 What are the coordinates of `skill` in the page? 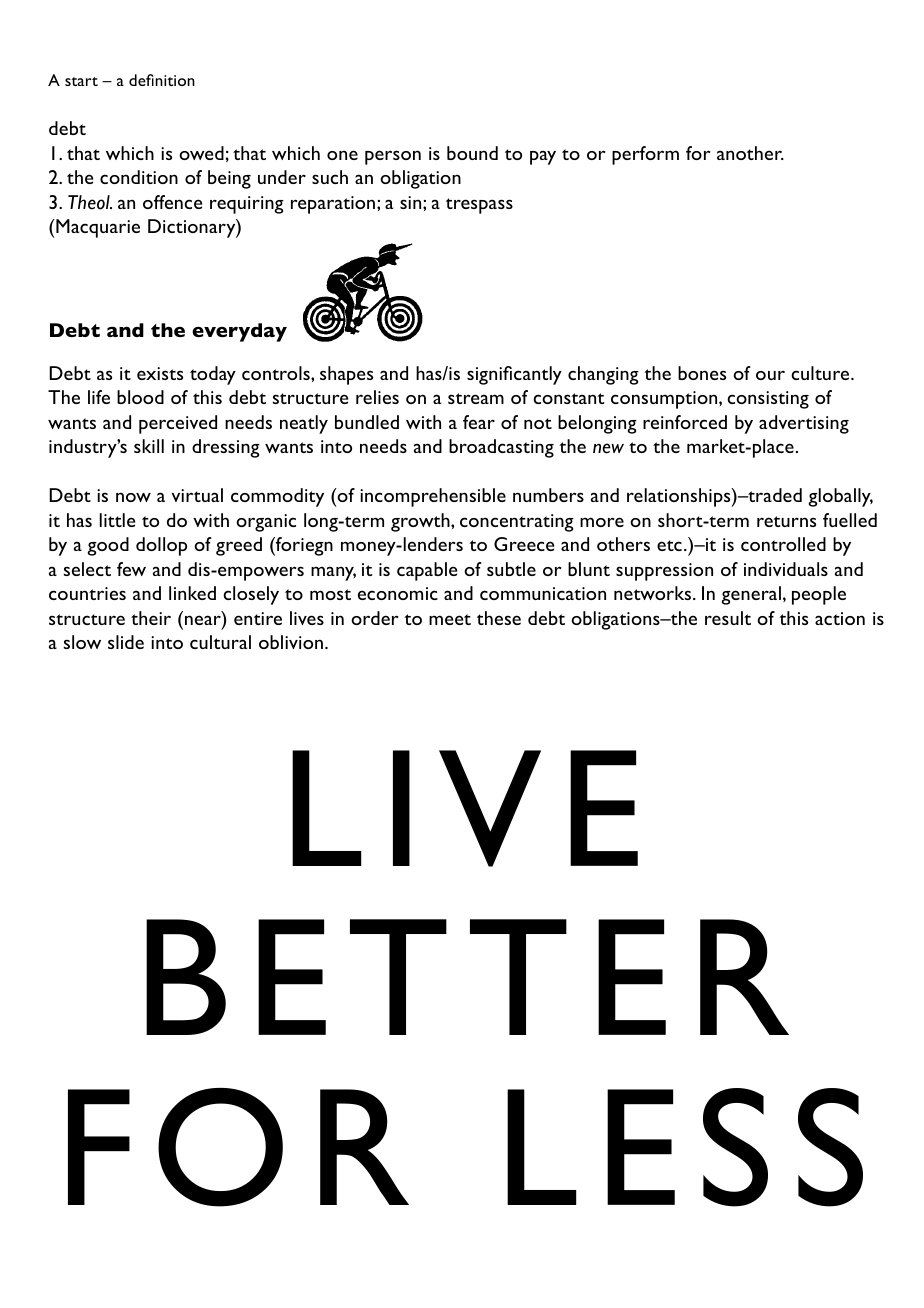 It's located at (149, 446).
